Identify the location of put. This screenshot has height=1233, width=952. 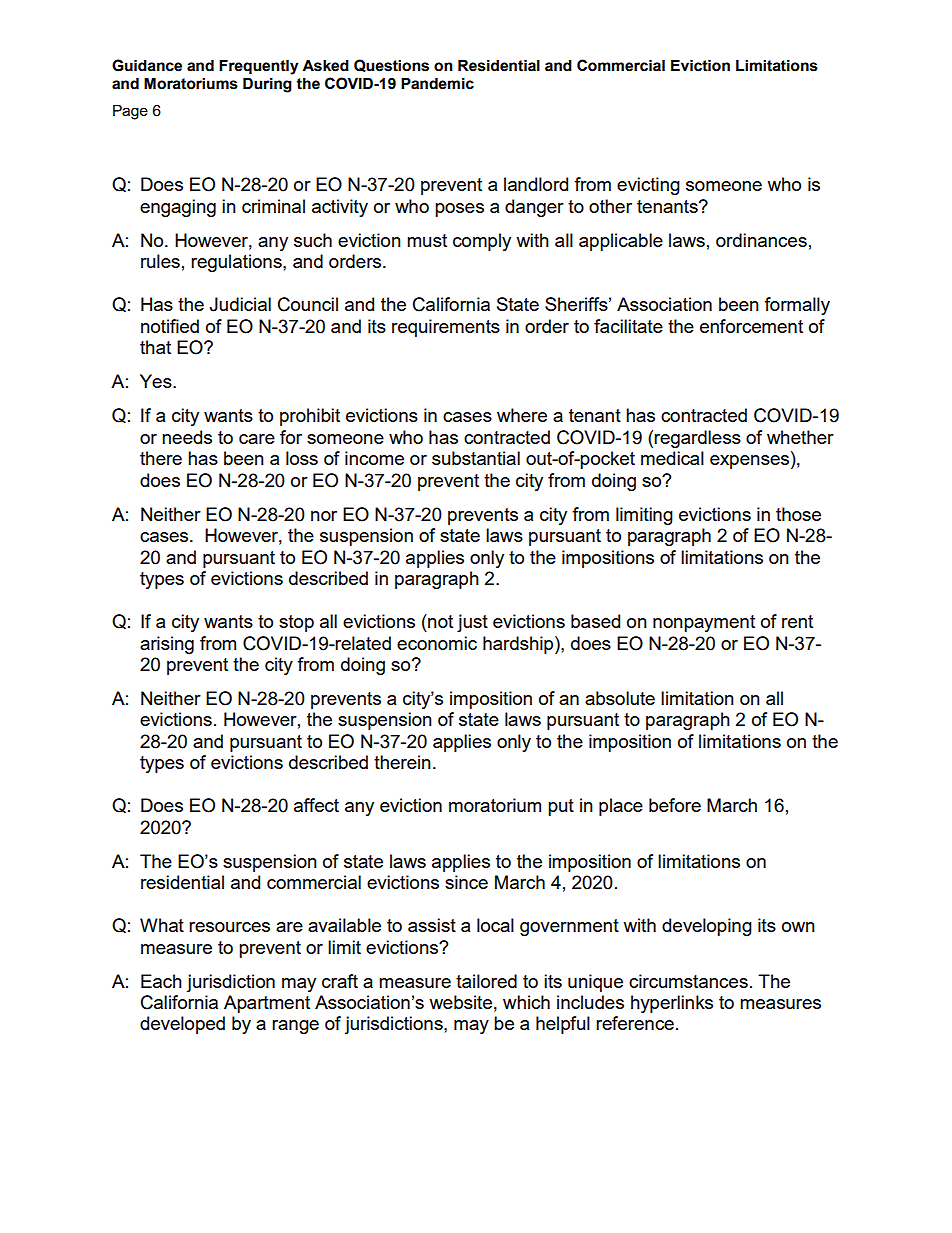
(561, 807).
